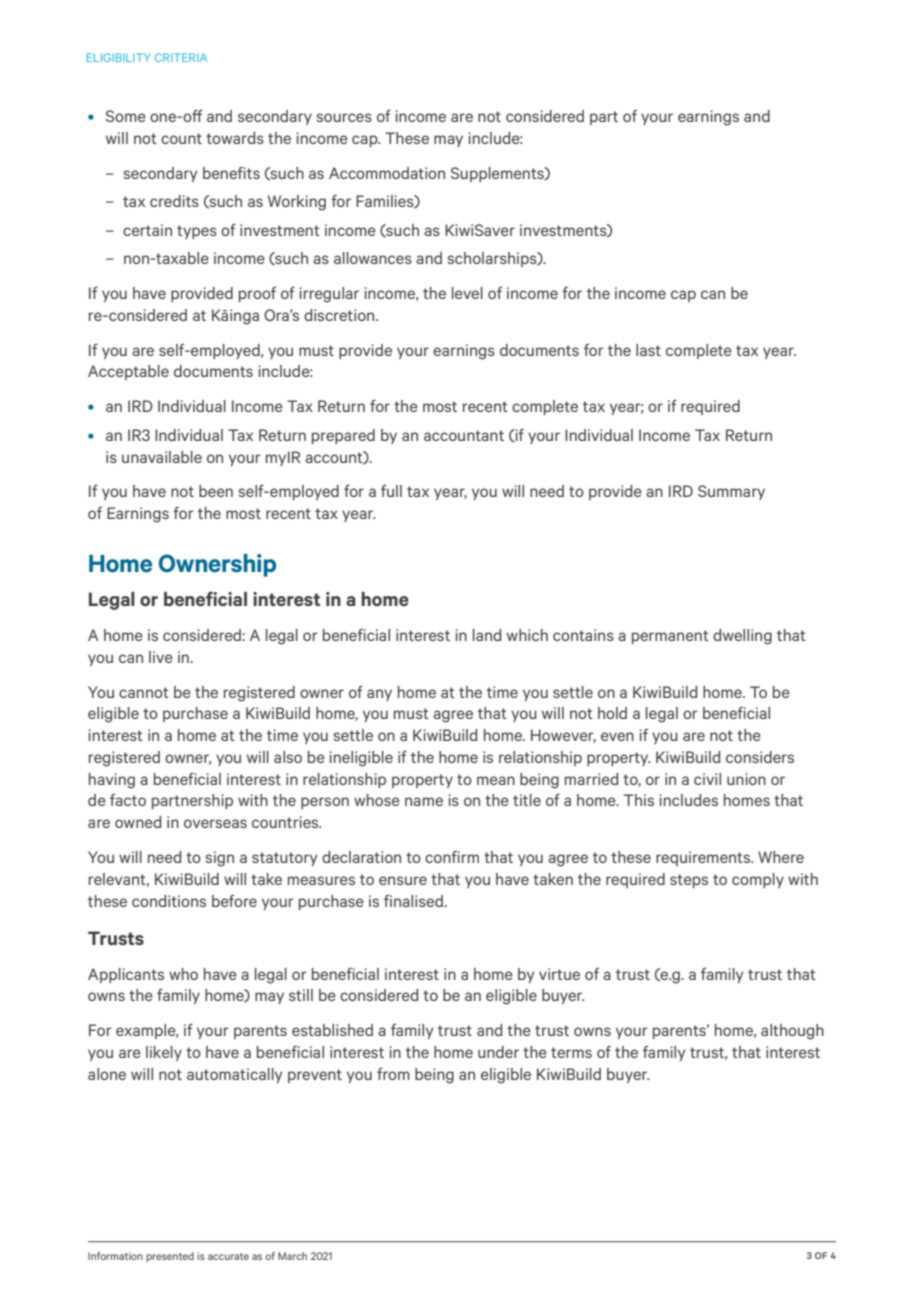 The image size is (924, 1308). I want to click on sources, so click(344, 117).
